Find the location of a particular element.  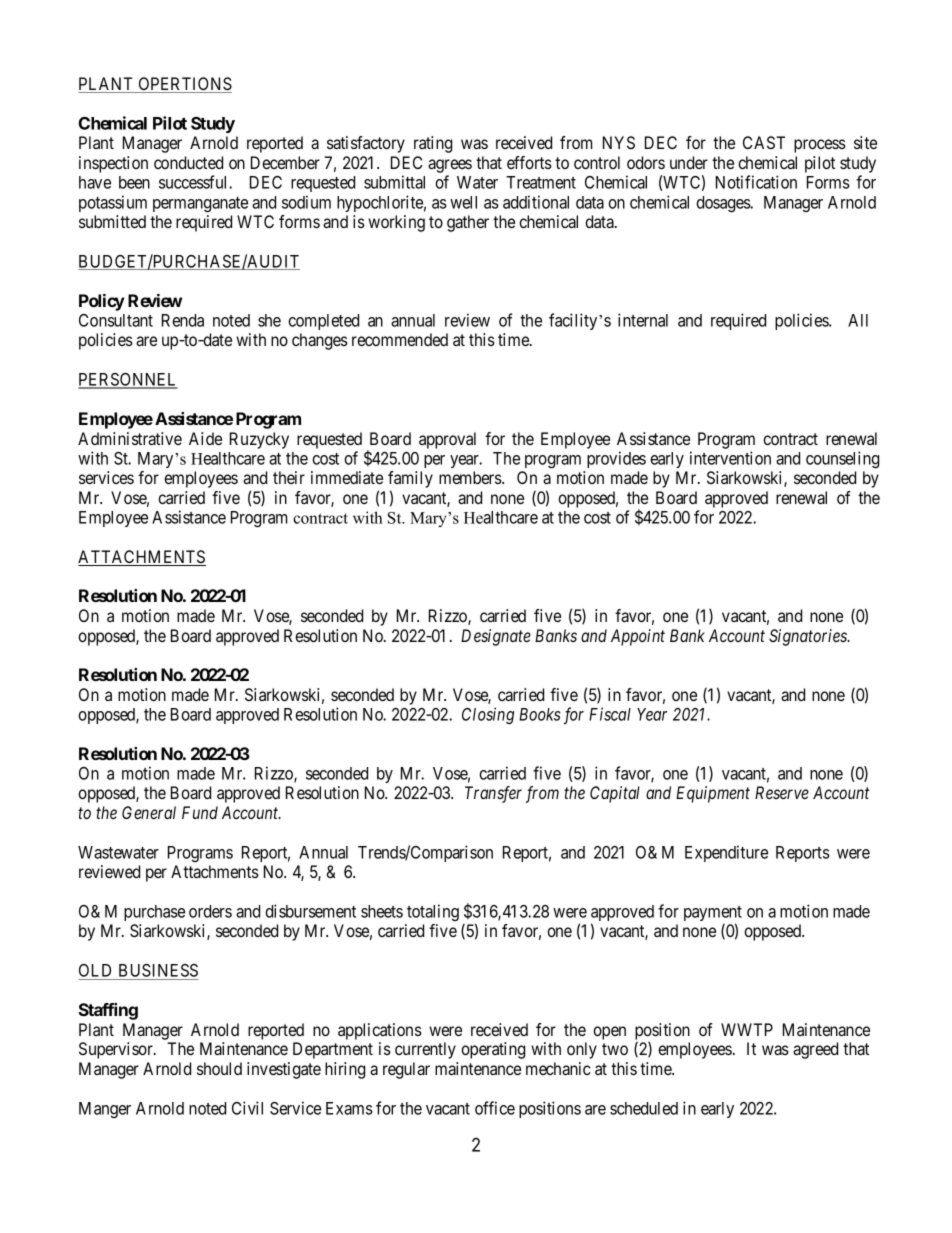

Transfer is located at coordinates (493, 794).
